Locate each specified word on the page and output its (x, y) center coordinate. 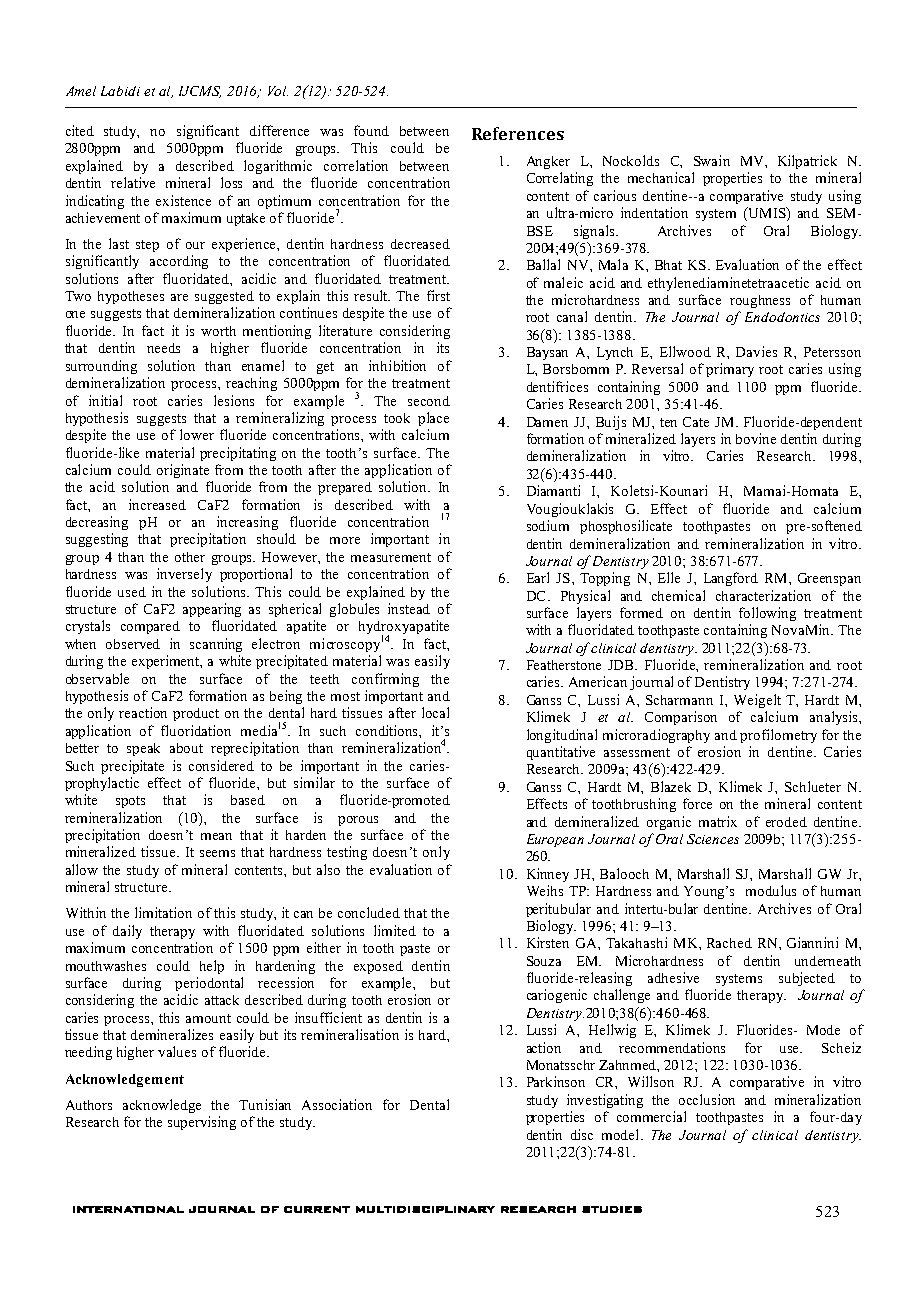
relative (133, 182)
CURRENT (317, 1209)
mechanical (661, 177)
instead (409, 608)
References (518, 133)
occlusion (707, 1099)
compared (150, 627)
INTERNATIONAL (128, 1209)
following (767, 614)
